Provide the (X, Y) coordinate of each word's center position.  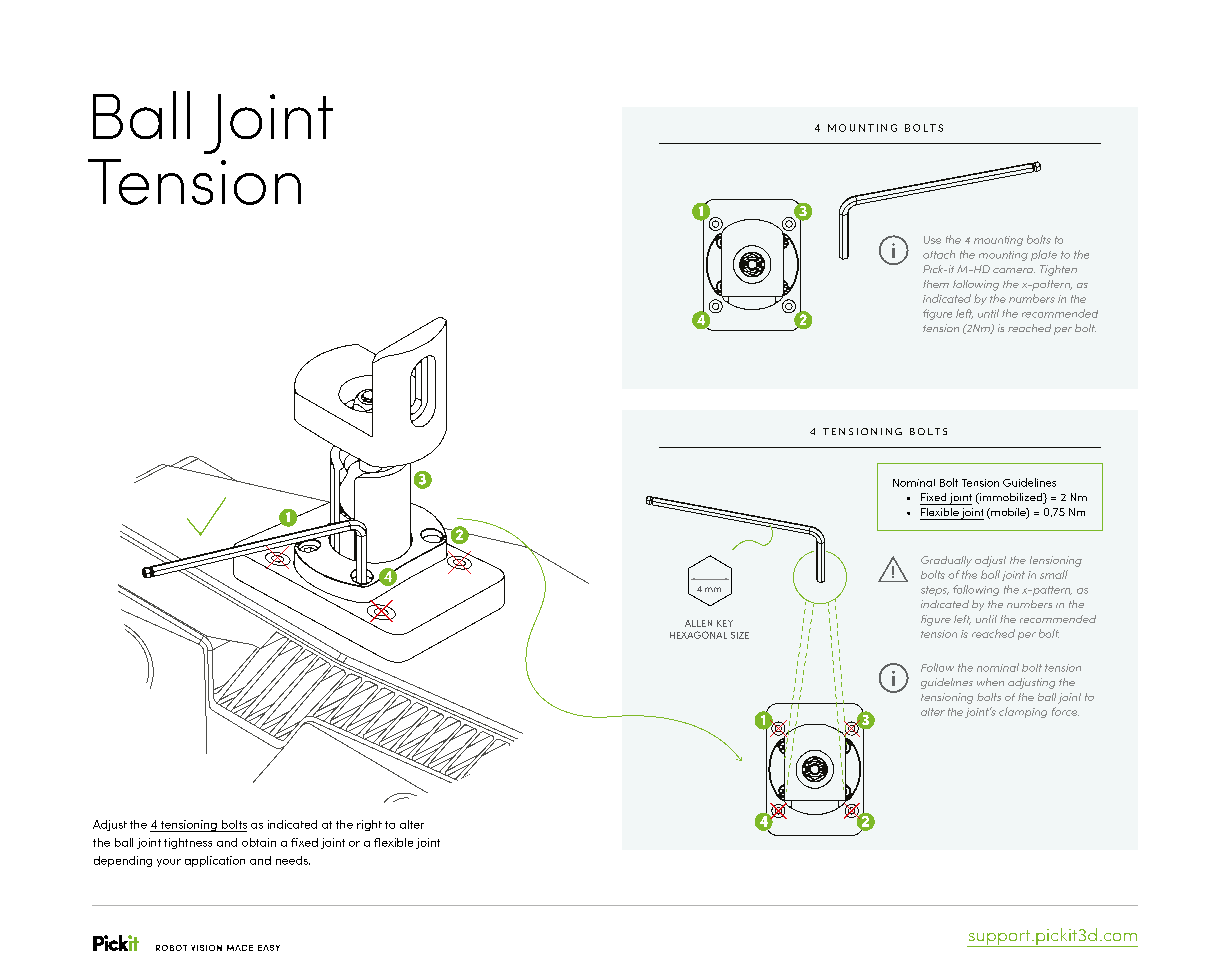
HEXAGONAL (698, 635)
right (369, 825)
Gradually (946, 561)
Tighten (1058, 270)
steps (935, 591)
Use (932, 240)
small (1054, 574)
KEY (725, 623)
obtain (259, 842)
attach (939, 254)
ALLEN (698, 623)
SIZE (740, 635)
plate (1044, 255)
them (936, 284)
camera (1014, 270)
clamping (1023, 712)
